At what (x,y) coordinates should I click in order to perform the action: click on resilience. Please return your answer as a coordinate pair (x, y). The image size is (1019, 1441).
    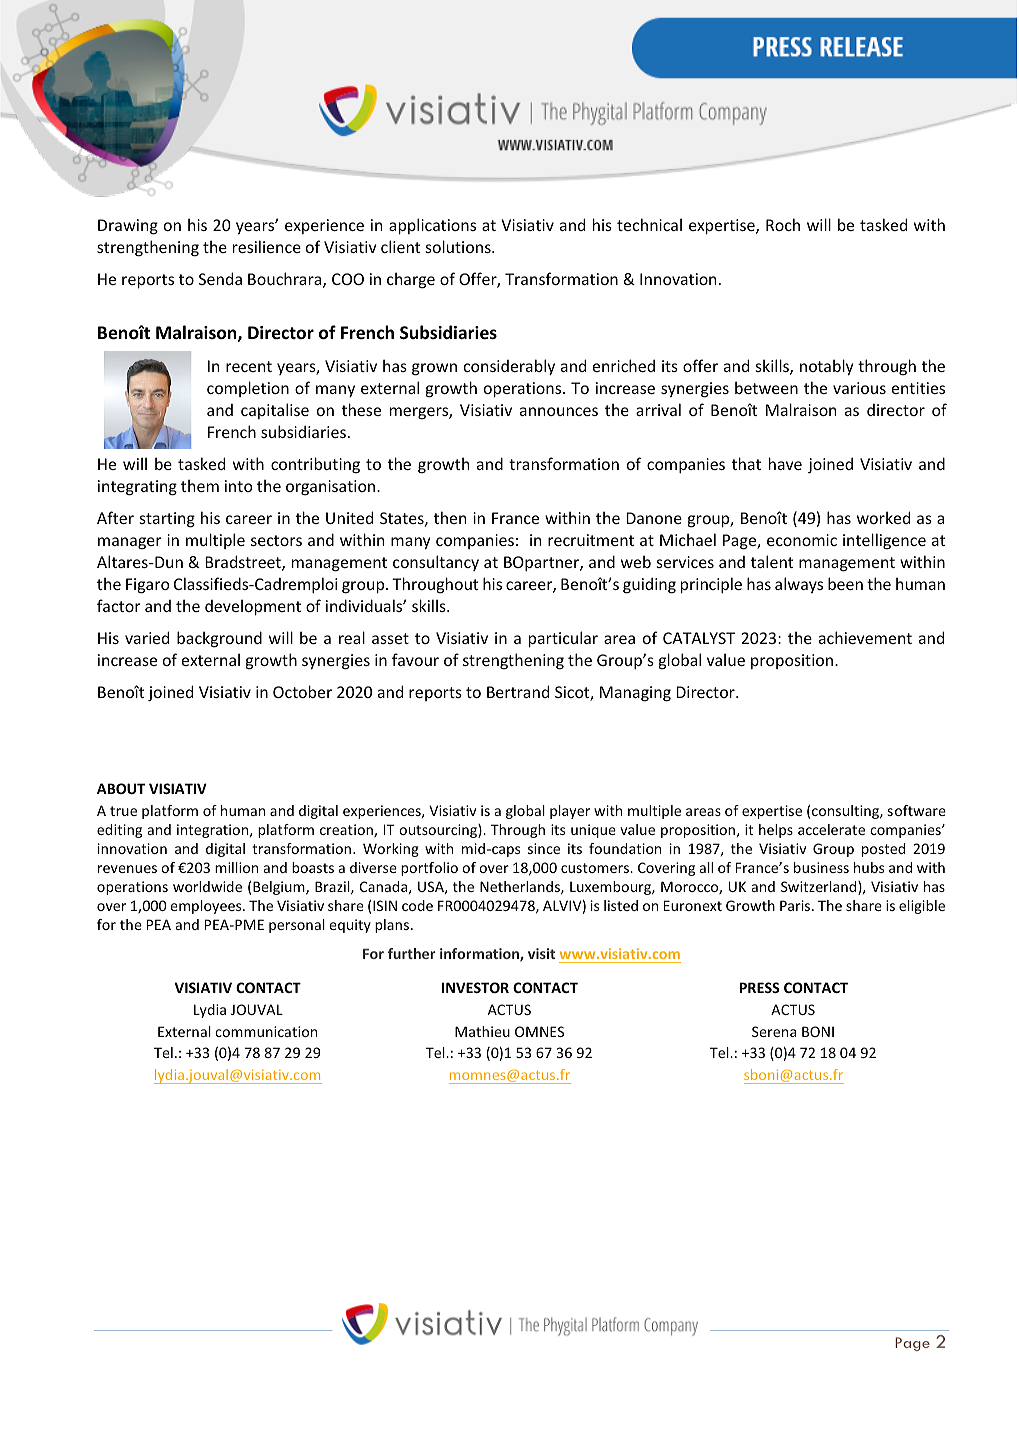
    Looking at the image, I should click on (267, 246).
